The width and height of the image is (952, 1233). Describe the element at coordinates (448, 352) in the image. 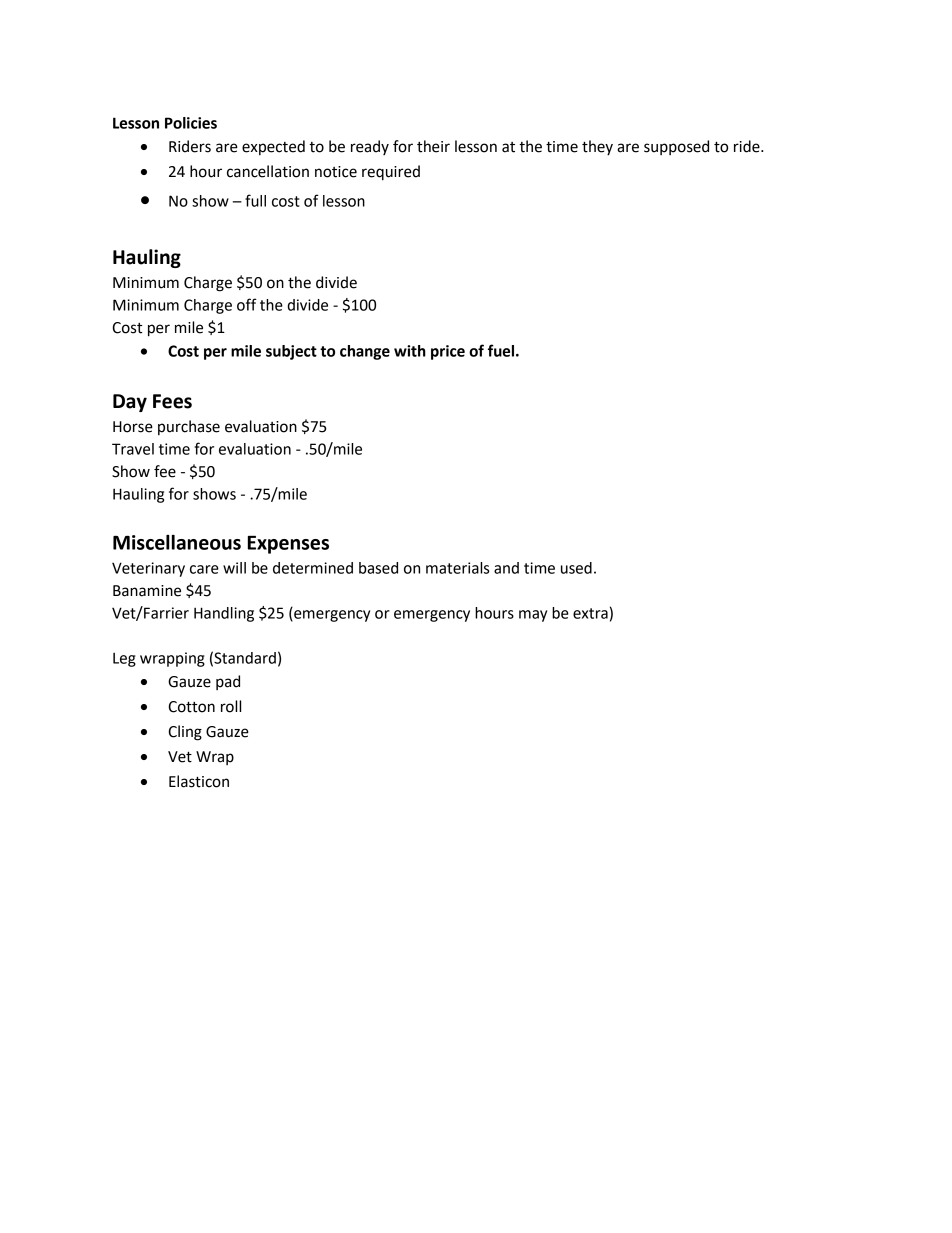

I see `price` at that location.
